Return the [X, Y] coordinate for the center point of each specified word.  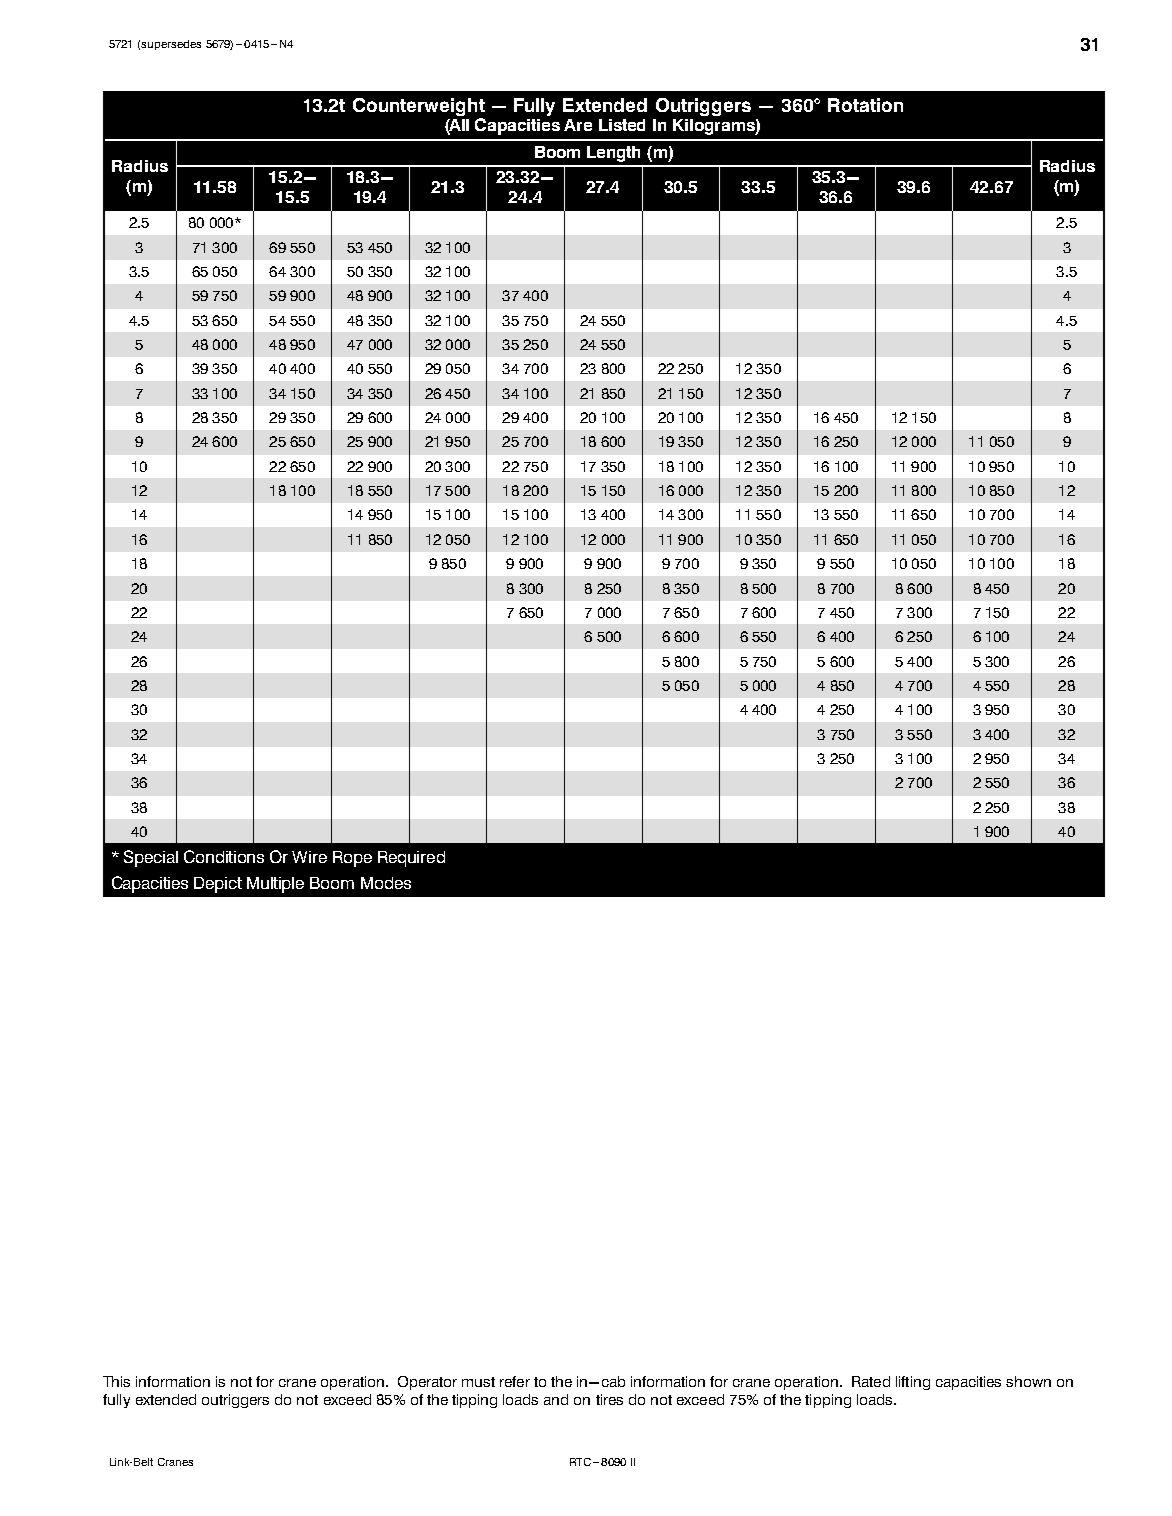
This [116, 1381]
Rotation [865, 105]
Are [578, 125]
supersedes [171, 45]
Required [411, 859]
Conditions [224, 856]
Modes [386, 883]
